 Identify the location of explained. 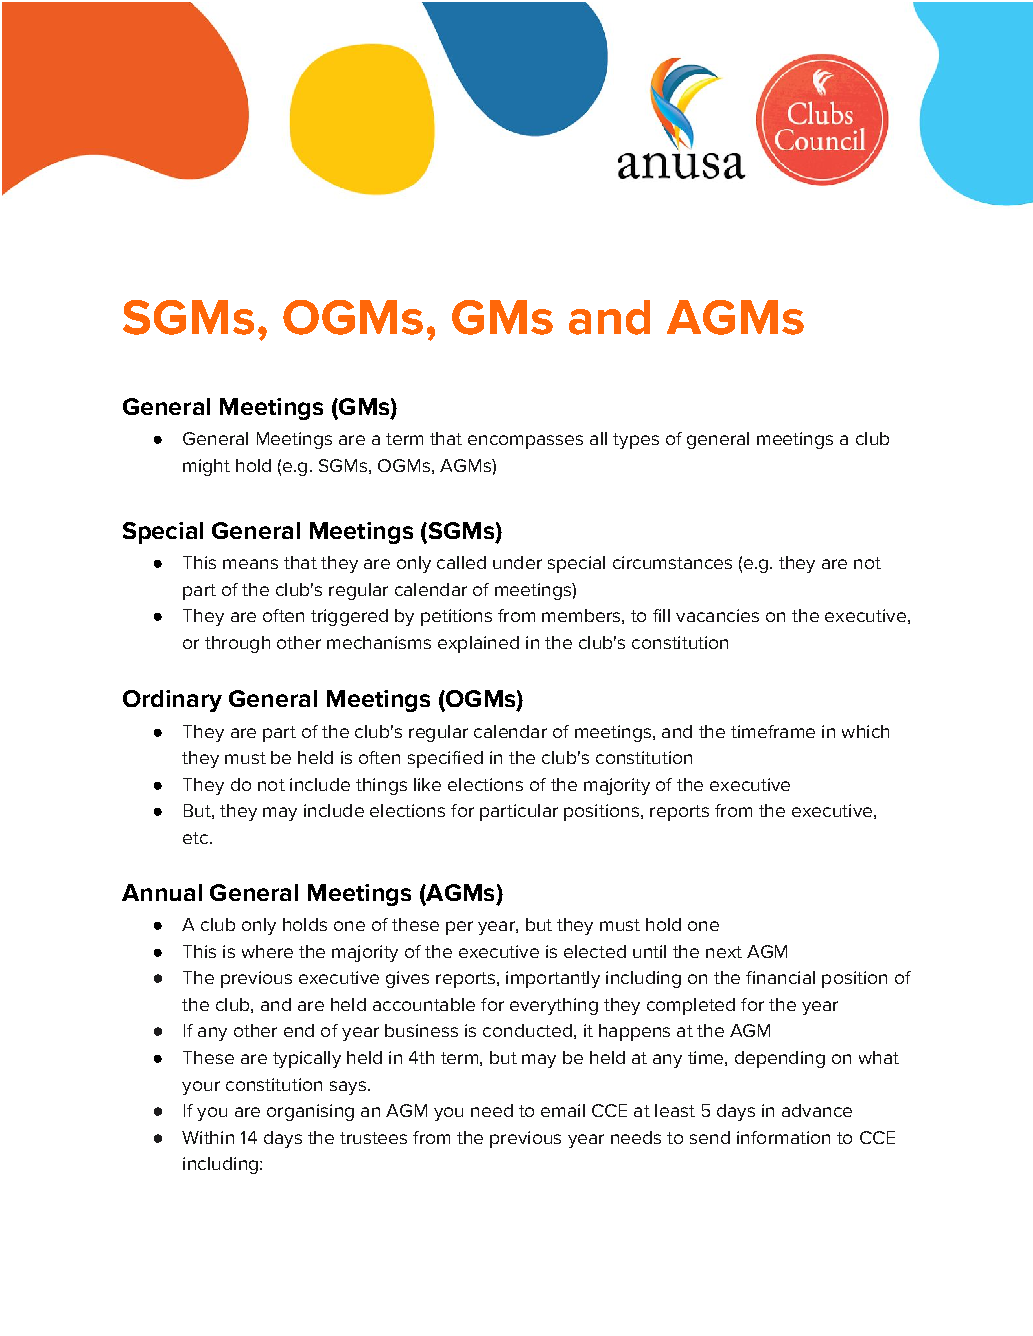
(478, 644).
